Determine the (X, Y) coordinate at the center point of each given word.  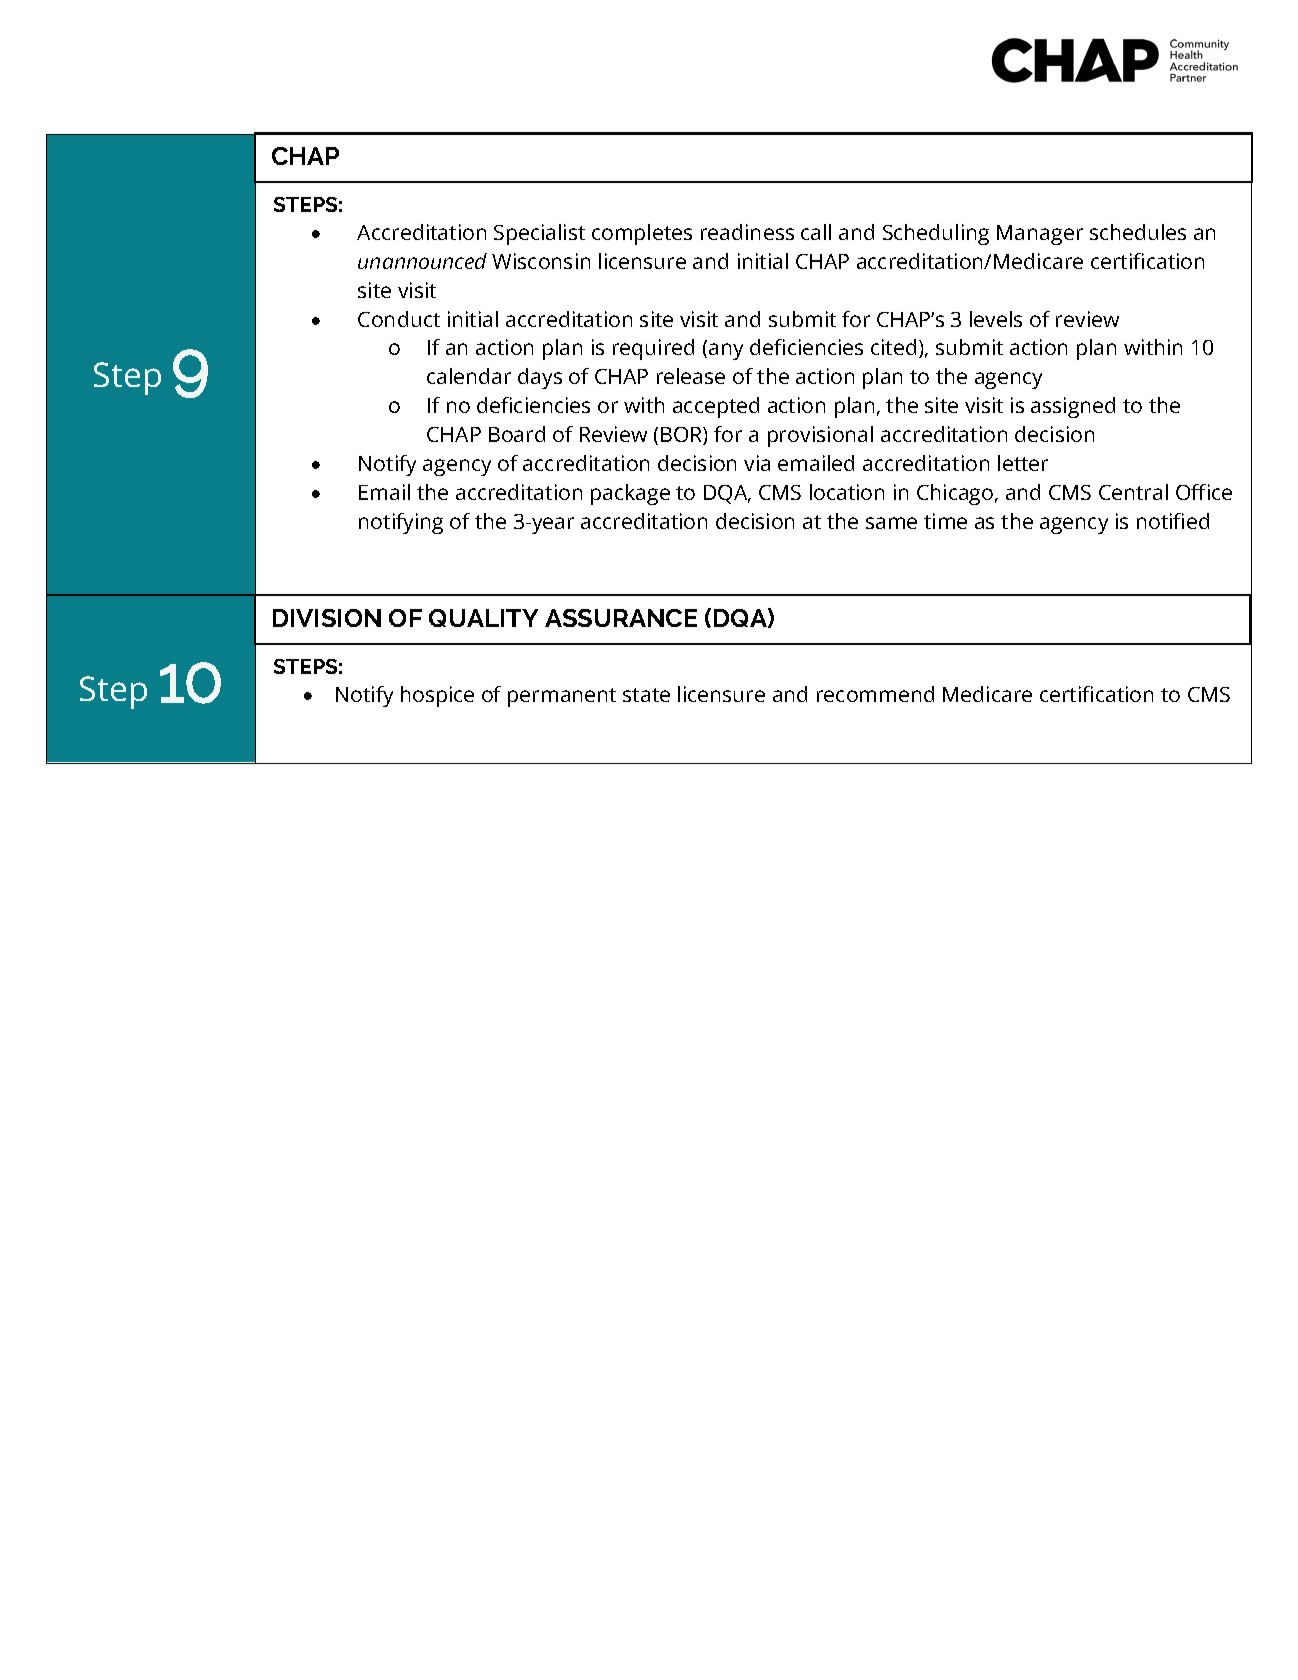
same (891, 523)
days (540, 378)
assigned (1073, 407)
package (630, 494)
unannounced (422, 261)
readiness (747, 232)
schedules (1138, 232)
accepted (716, 407)
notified (1173, 521)
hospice (437, 696)
